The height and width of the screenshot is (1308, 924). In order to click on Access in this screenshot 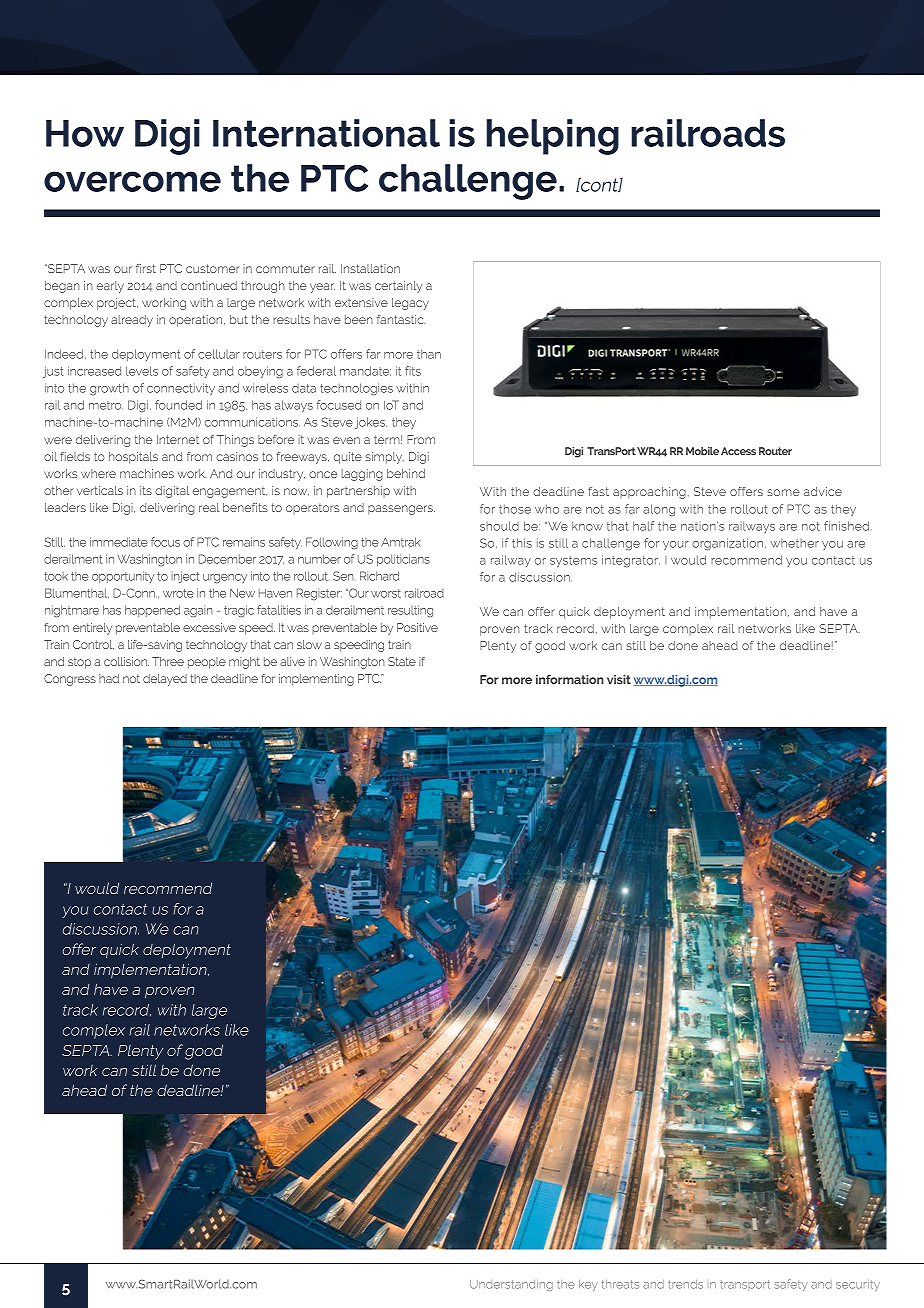, I will do `click(738, 451)`.
